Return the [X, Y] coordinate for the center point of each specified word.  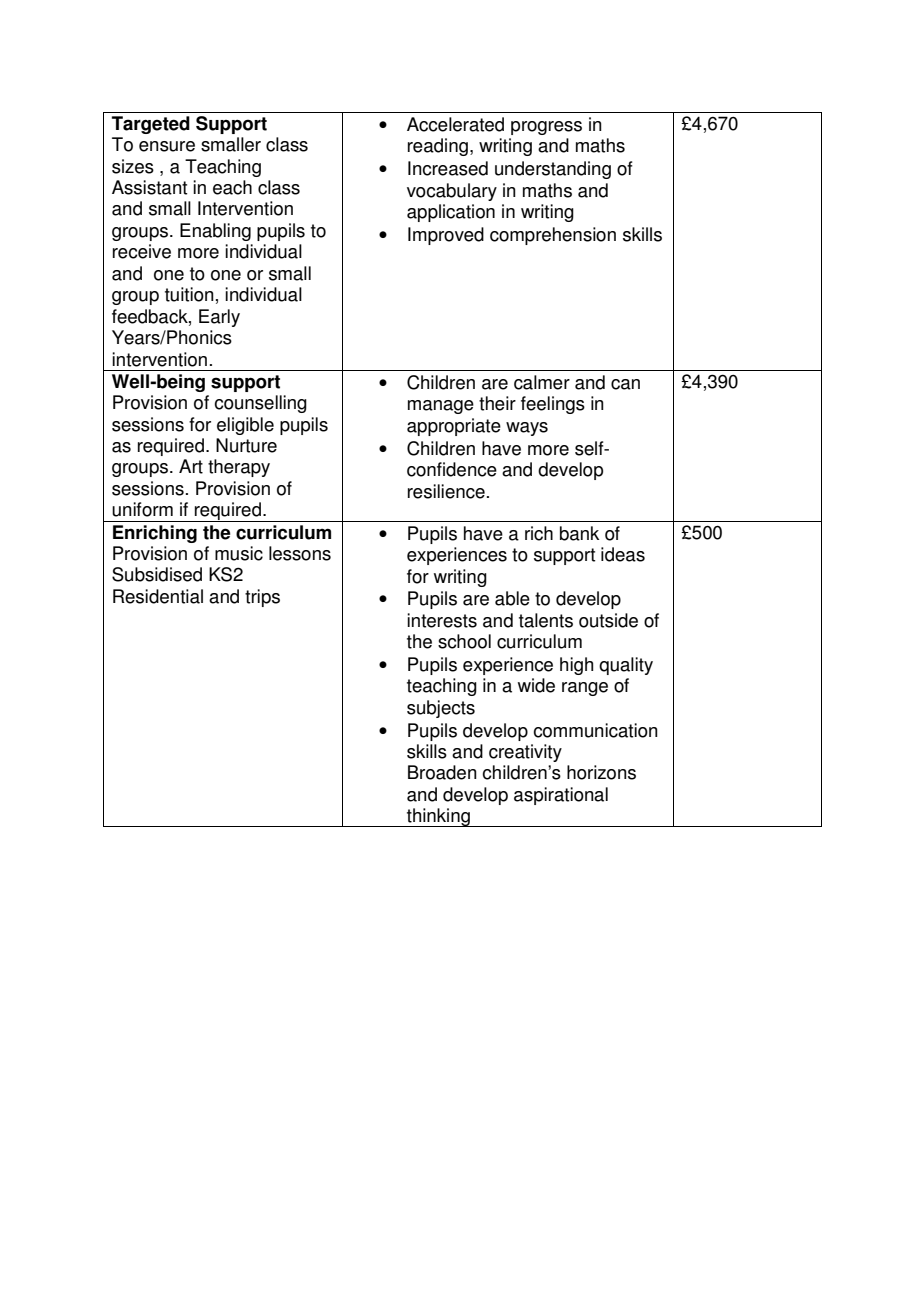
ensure [167, 146]
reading [438, 147]
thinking [438, 817]
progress [546, 128]
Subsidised [157, 574]
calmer [542, 382]
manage [441, 407]
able [512, 598]
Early [219, 318]
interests [442, 620]
